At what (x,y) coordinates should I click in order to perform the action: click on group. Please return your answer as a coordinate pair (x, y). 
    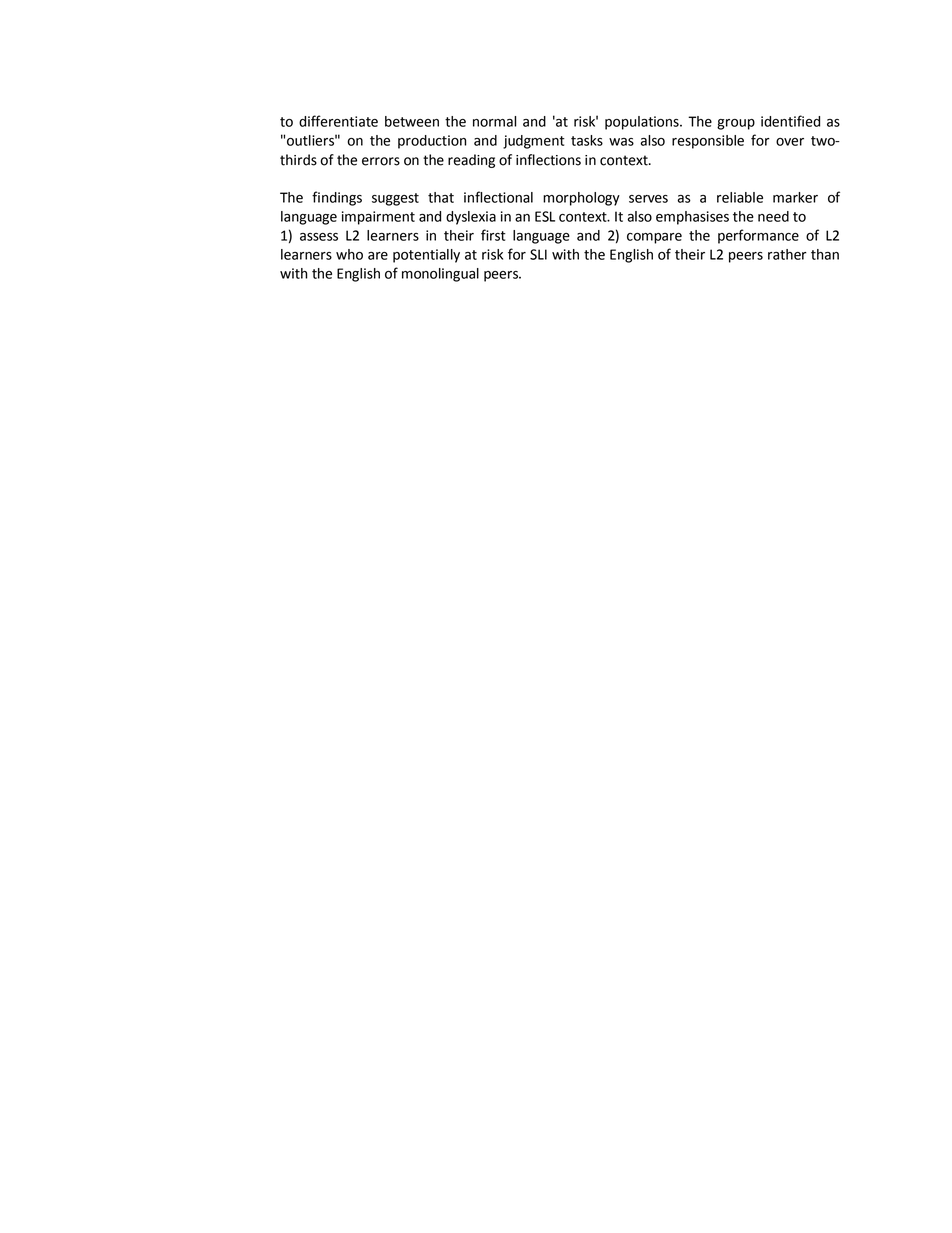
    Looking at the image, I should click on (736, 124).
